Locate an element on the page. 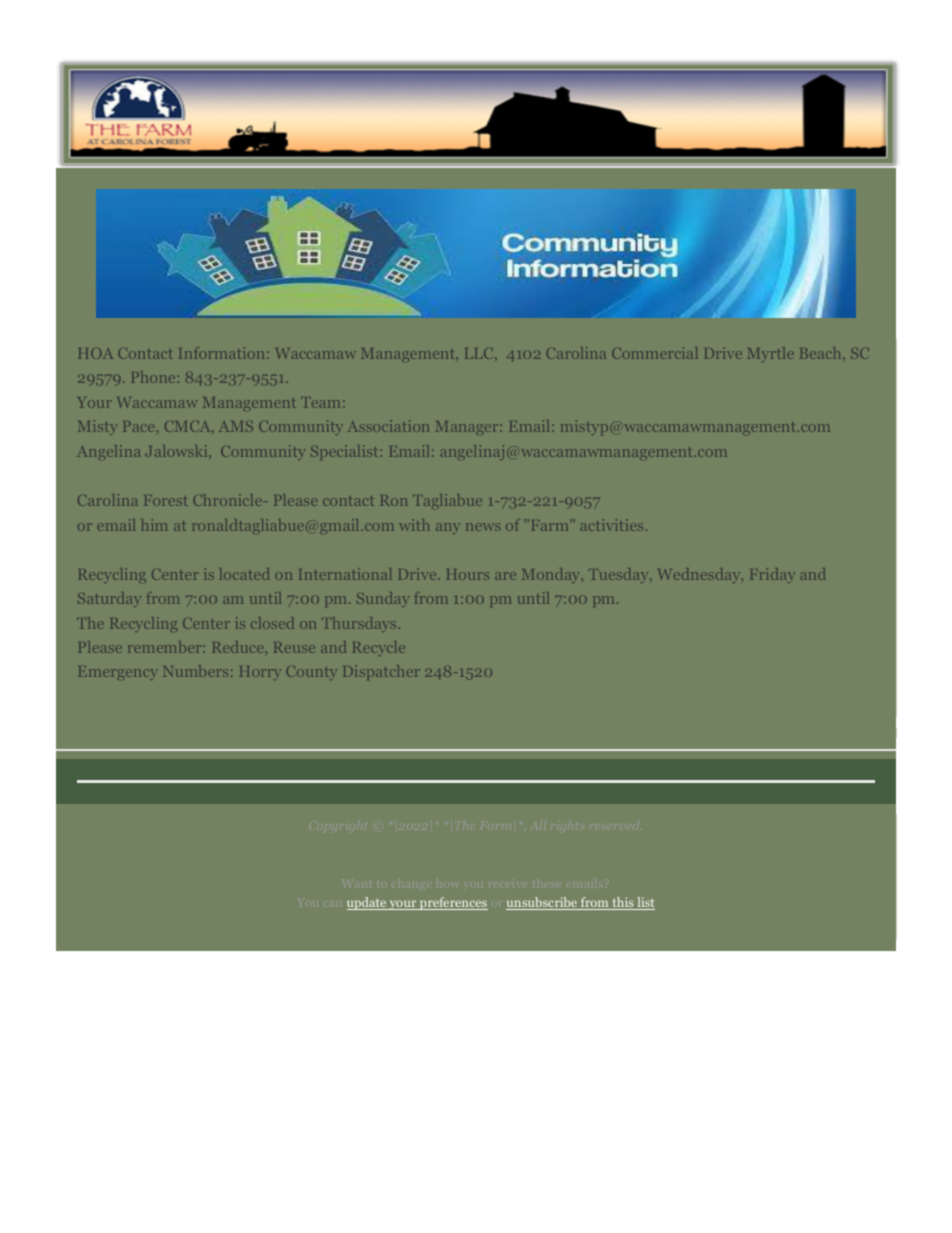 This page has height=1233, width=952. Wednesday is located at coordinates (700, 575).
